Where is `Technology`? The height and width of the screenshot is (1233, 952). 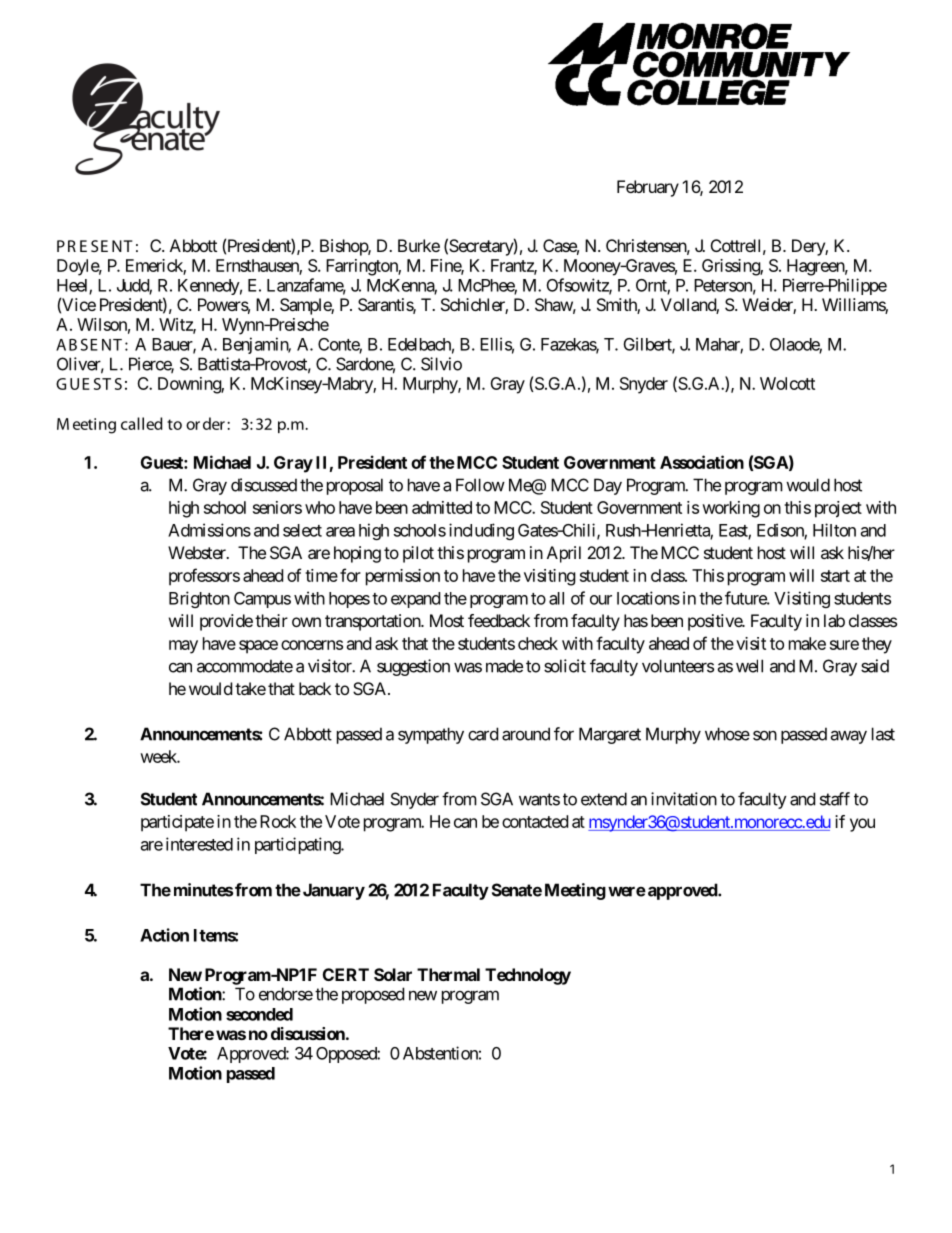
Technology is located at coordinates (528, 976).
